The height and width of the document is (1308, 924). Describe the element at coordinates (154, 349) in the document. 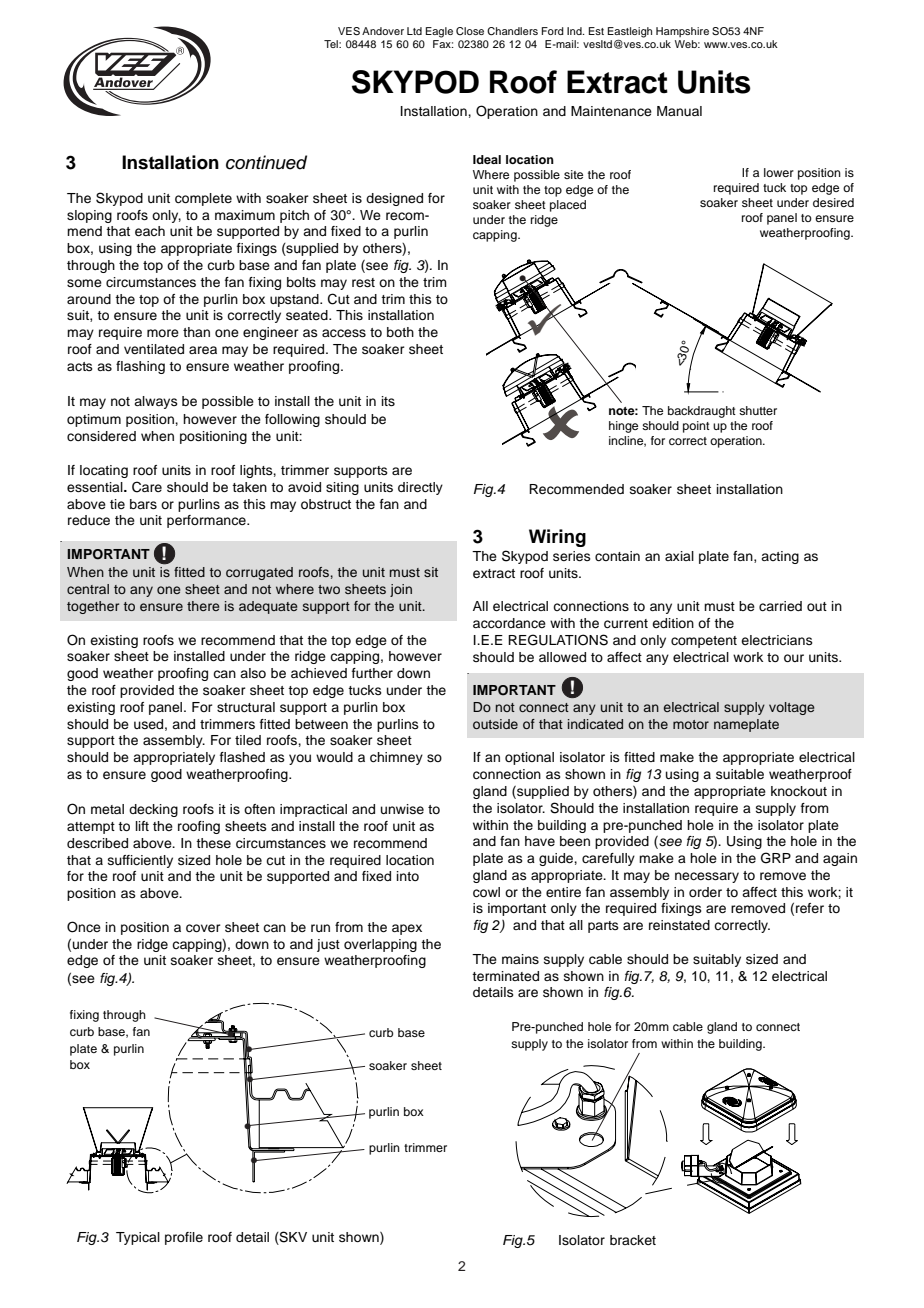

I see `ventilated` at that location.
